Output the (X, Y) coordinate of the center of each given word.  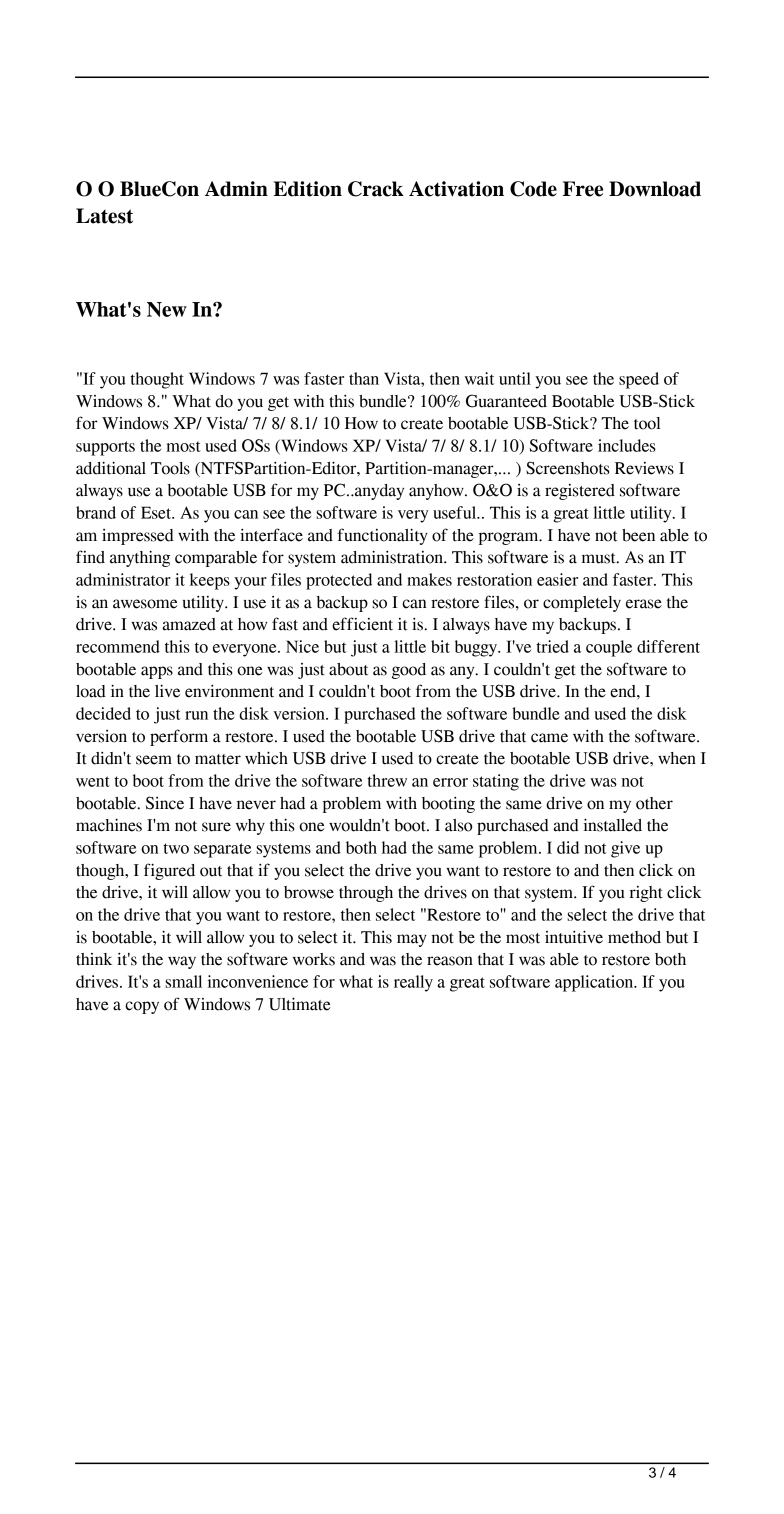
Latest (104, 216)
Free (583, 189)
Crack (376, 189)
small (183, 981)
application (595, 983)
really (413, 983)
